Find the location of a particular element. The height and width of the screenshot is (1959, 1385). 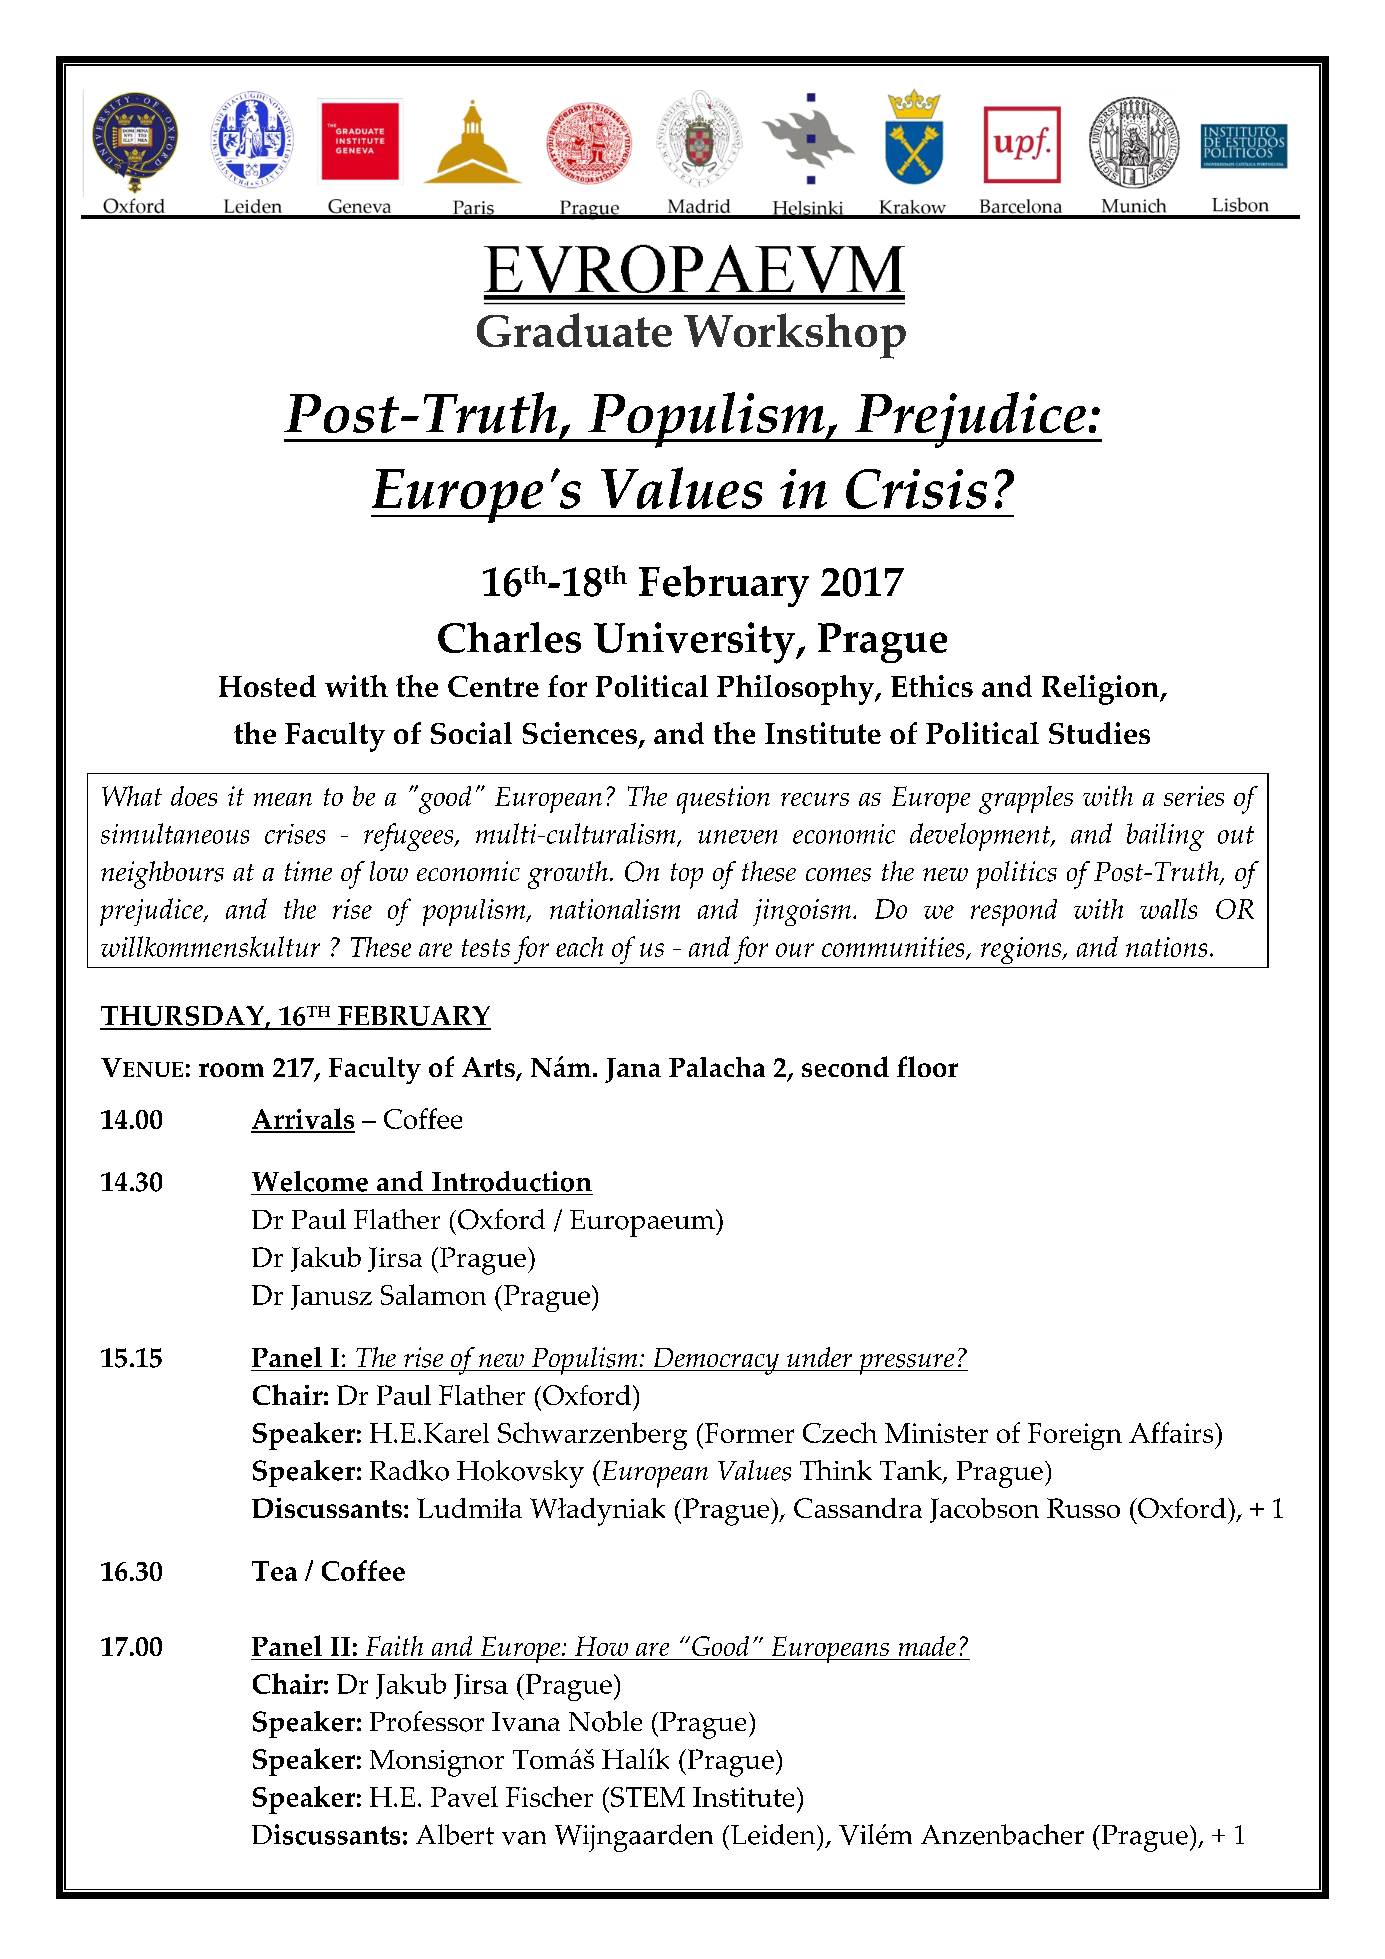

Monsignor is located at coordinates (437, 1763).
